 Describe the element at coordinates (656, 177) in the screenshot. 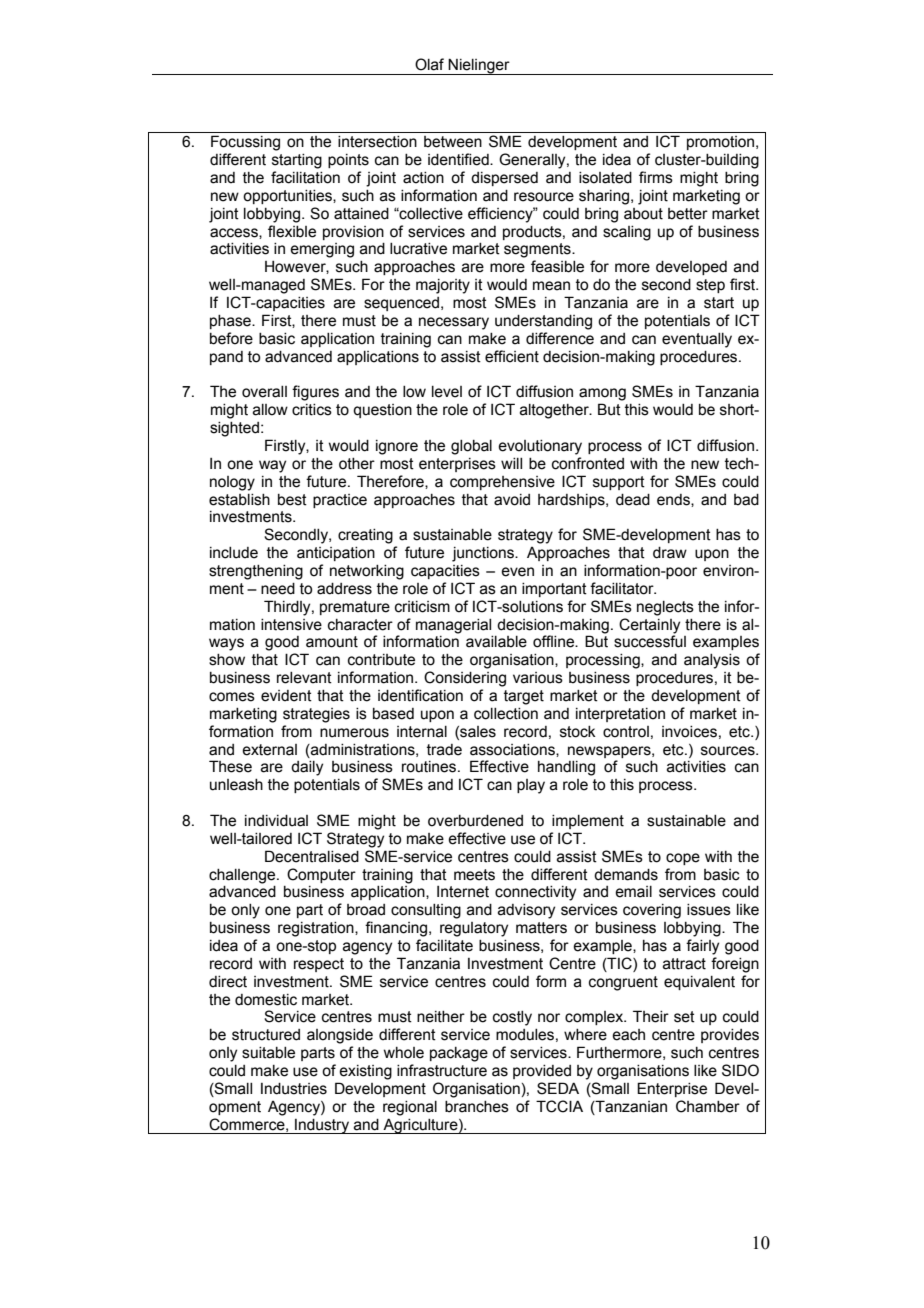

I see `firms` at that location.
